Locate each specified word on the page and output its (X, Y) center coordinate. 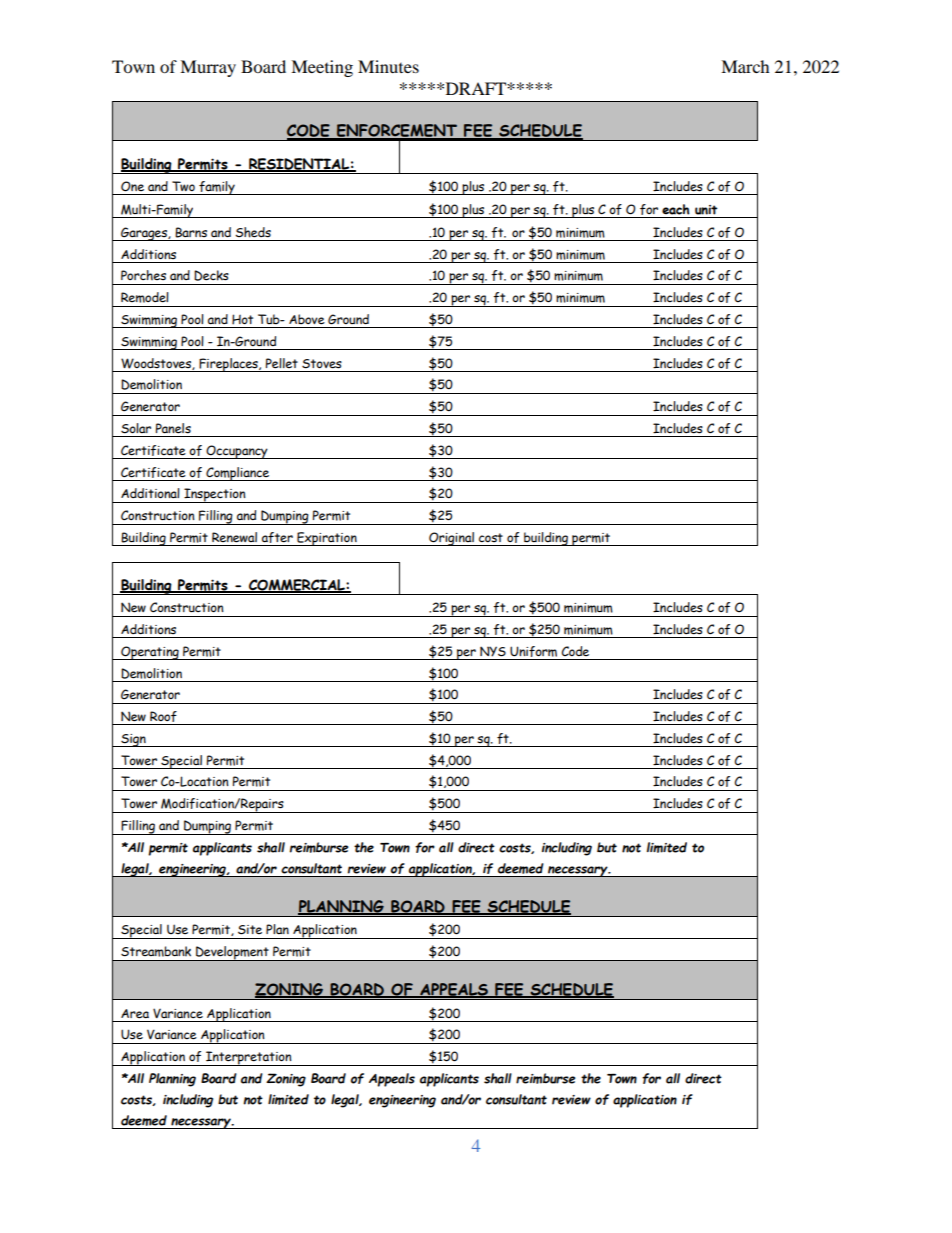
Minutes (388, 66)
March (745, 66)
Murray (208, 68)
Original (451, 539)
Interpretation (249, 1058)
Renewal (234, 537)
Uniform (533, 651)
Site (250, 930)
